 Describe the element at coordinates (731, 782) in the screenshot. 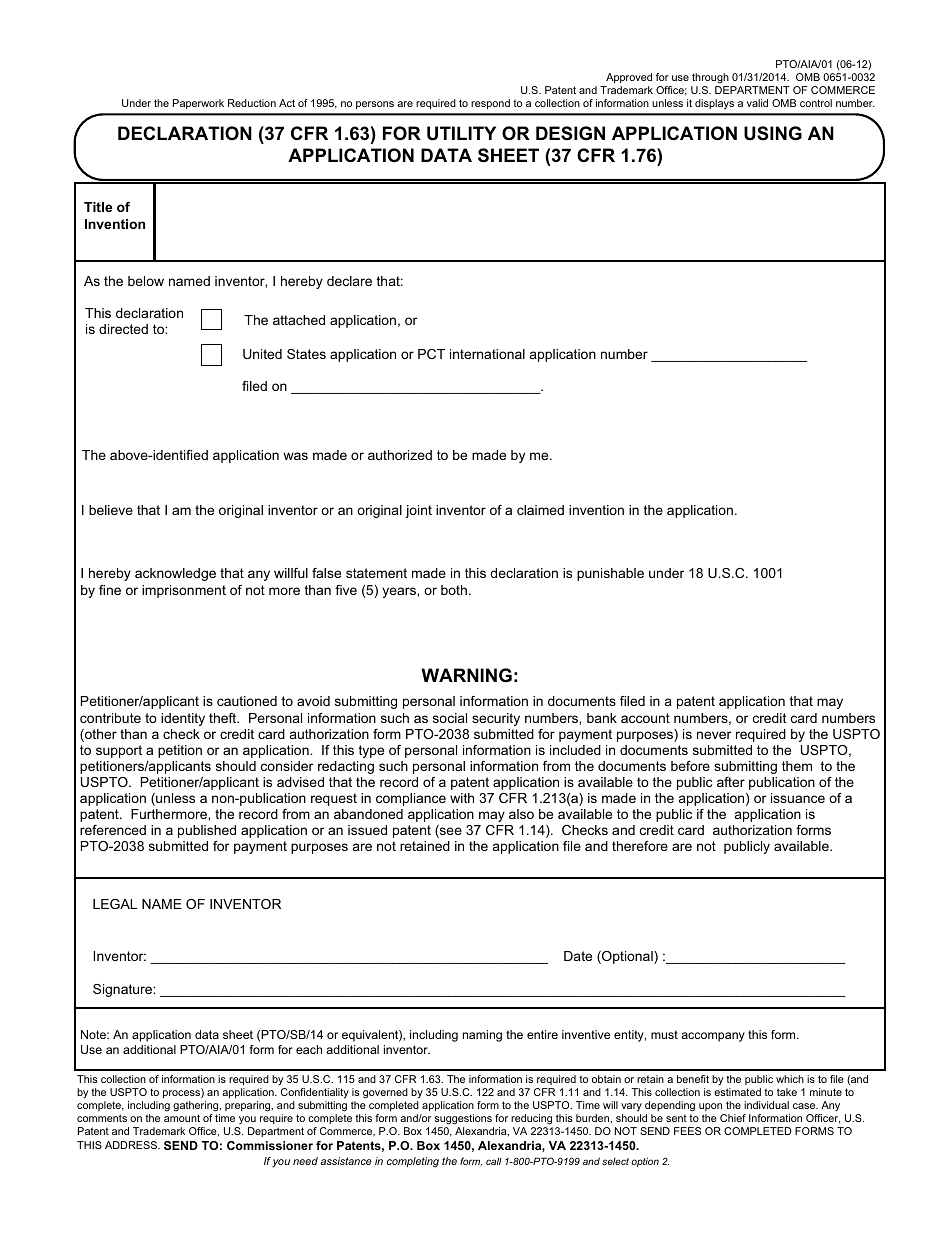

I see `after` at that location.
